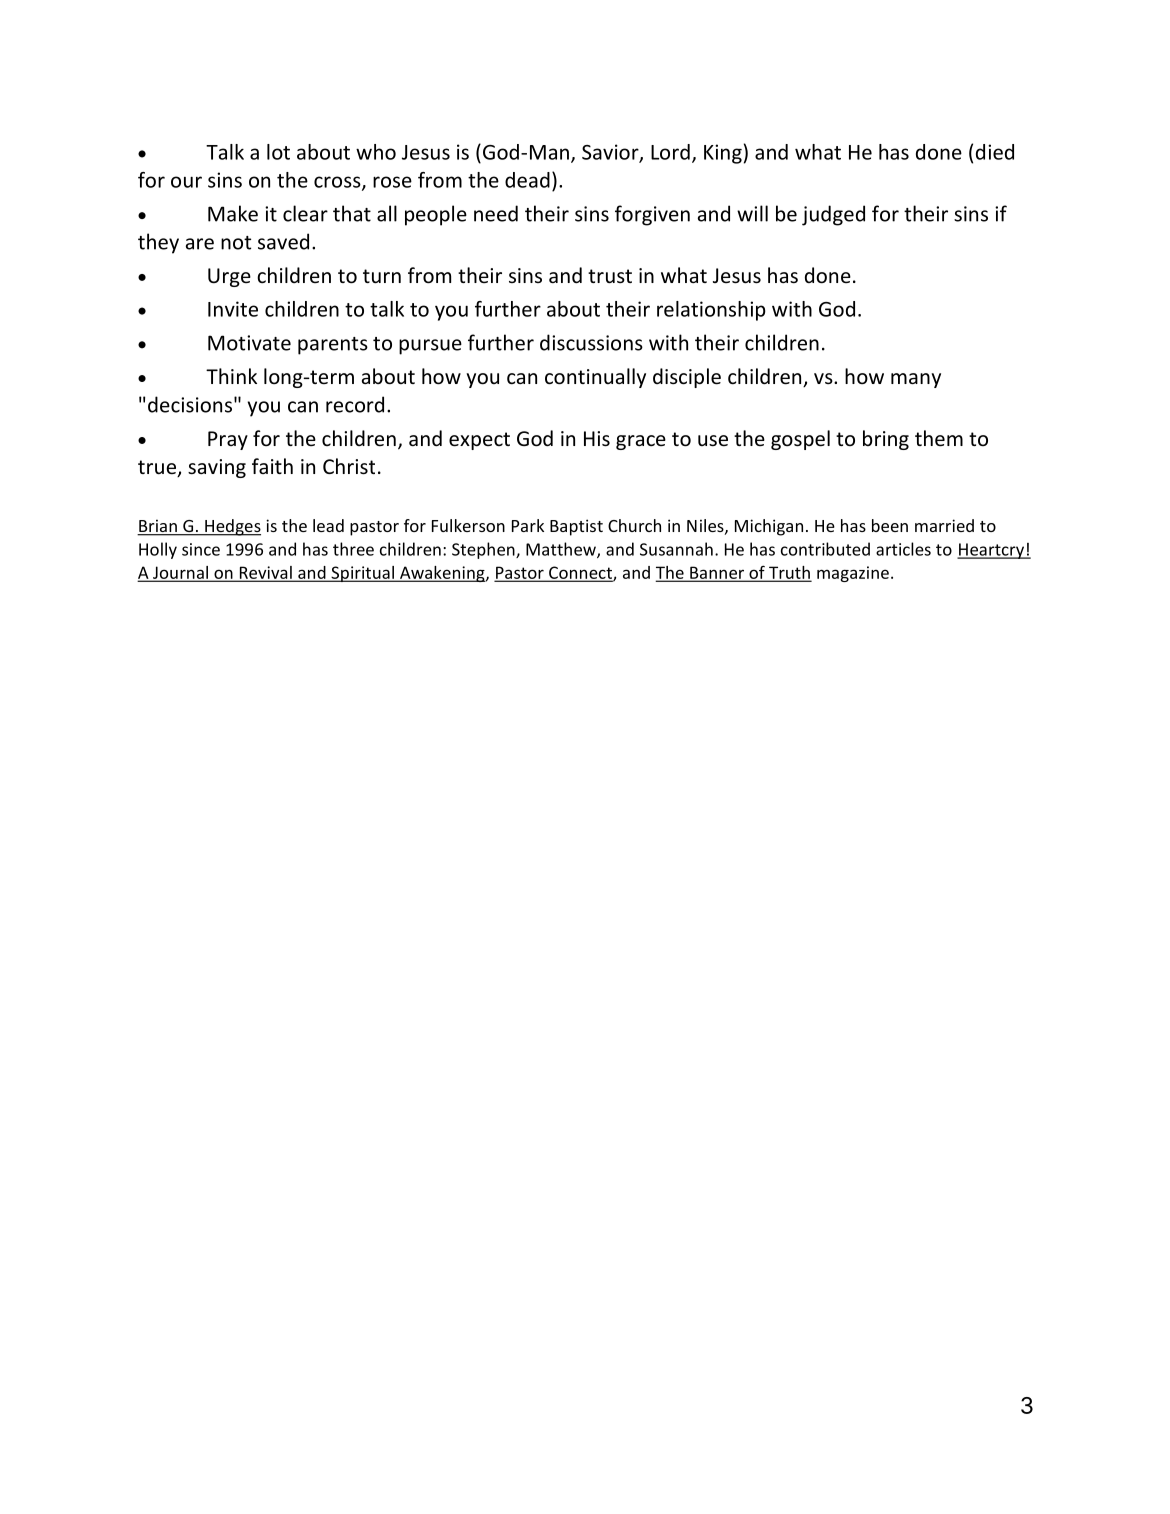 Image resolution: width=1170 pixels, height=1514 pixels. I want to click on Revival, so click(265, 573).
